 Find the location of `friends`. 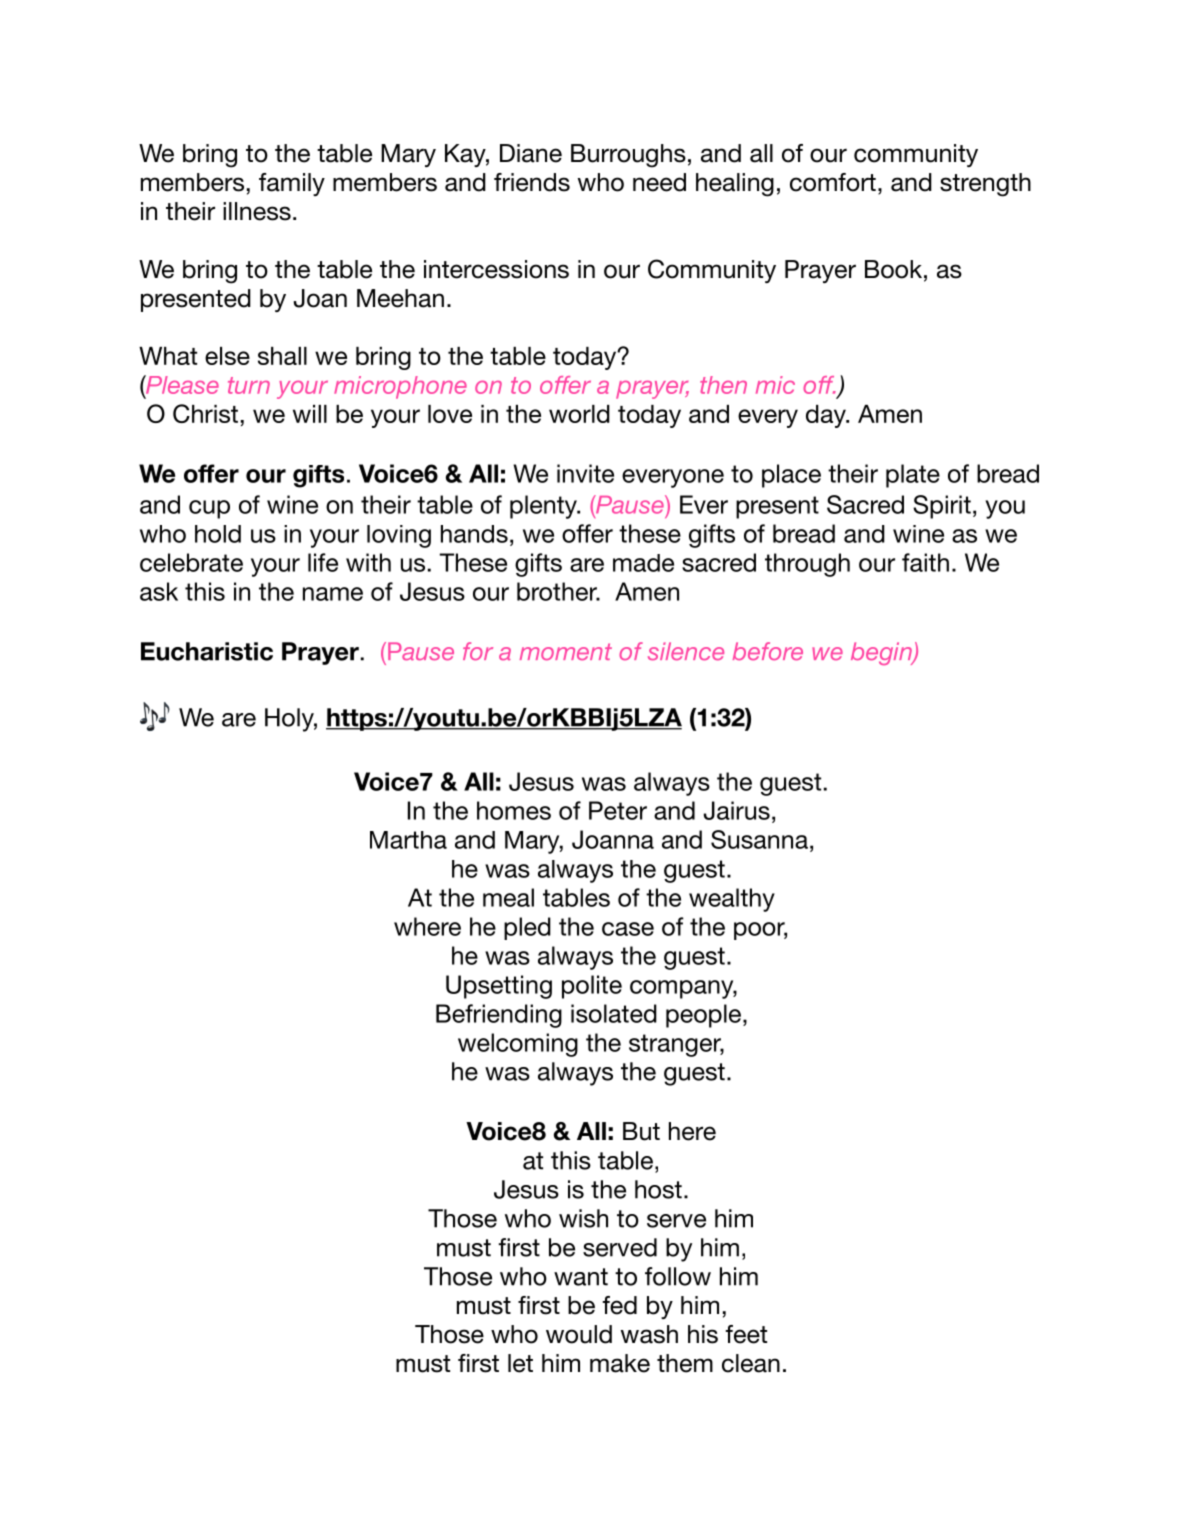

friends is located at coordinates (532, 182).
